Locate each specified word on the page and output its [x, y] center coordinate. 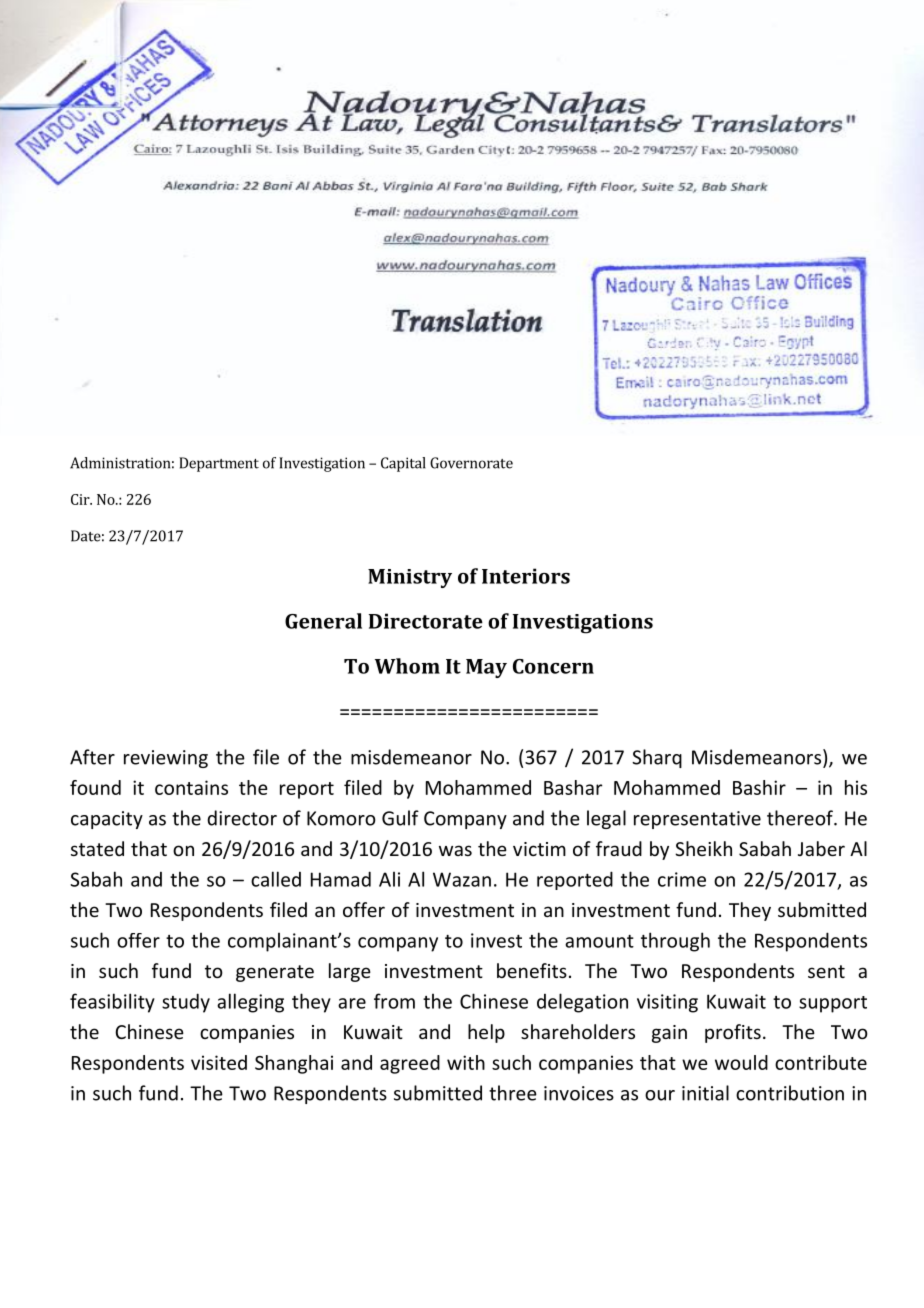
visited [219, 1062]
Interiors [526, 576]
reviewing [166, 759]
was [455, 850]
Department [219, 464]
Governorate [471, 463]
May [486, 668]
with [466, 1062]
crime [682, 879]
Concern [553, 666]
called [276, 879]
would [741, 1062]
